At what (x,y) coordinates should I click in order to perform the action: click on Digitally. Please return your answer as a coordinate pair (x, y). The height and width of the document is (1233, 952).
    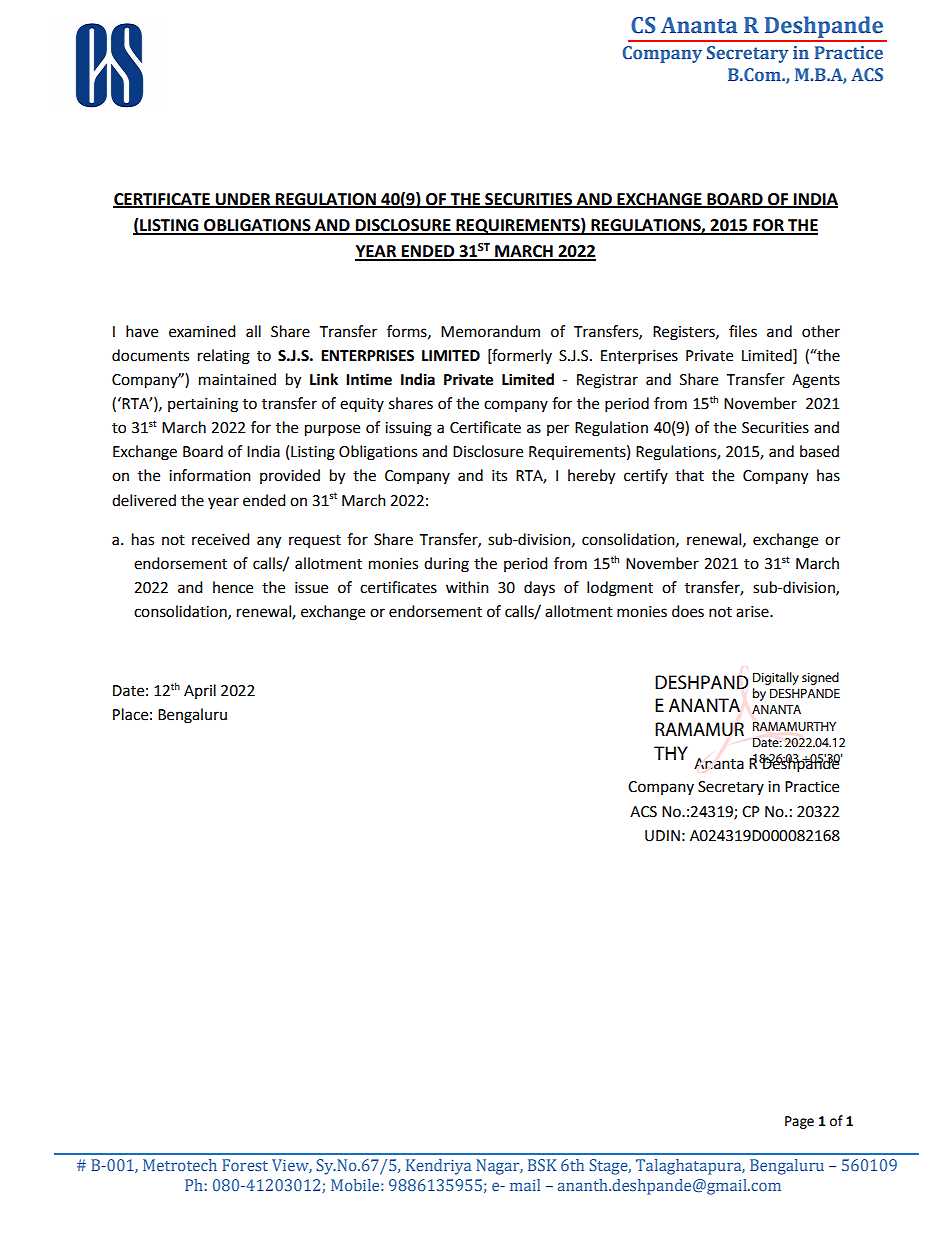
    Looking at the image, I should click on (776, 678).
